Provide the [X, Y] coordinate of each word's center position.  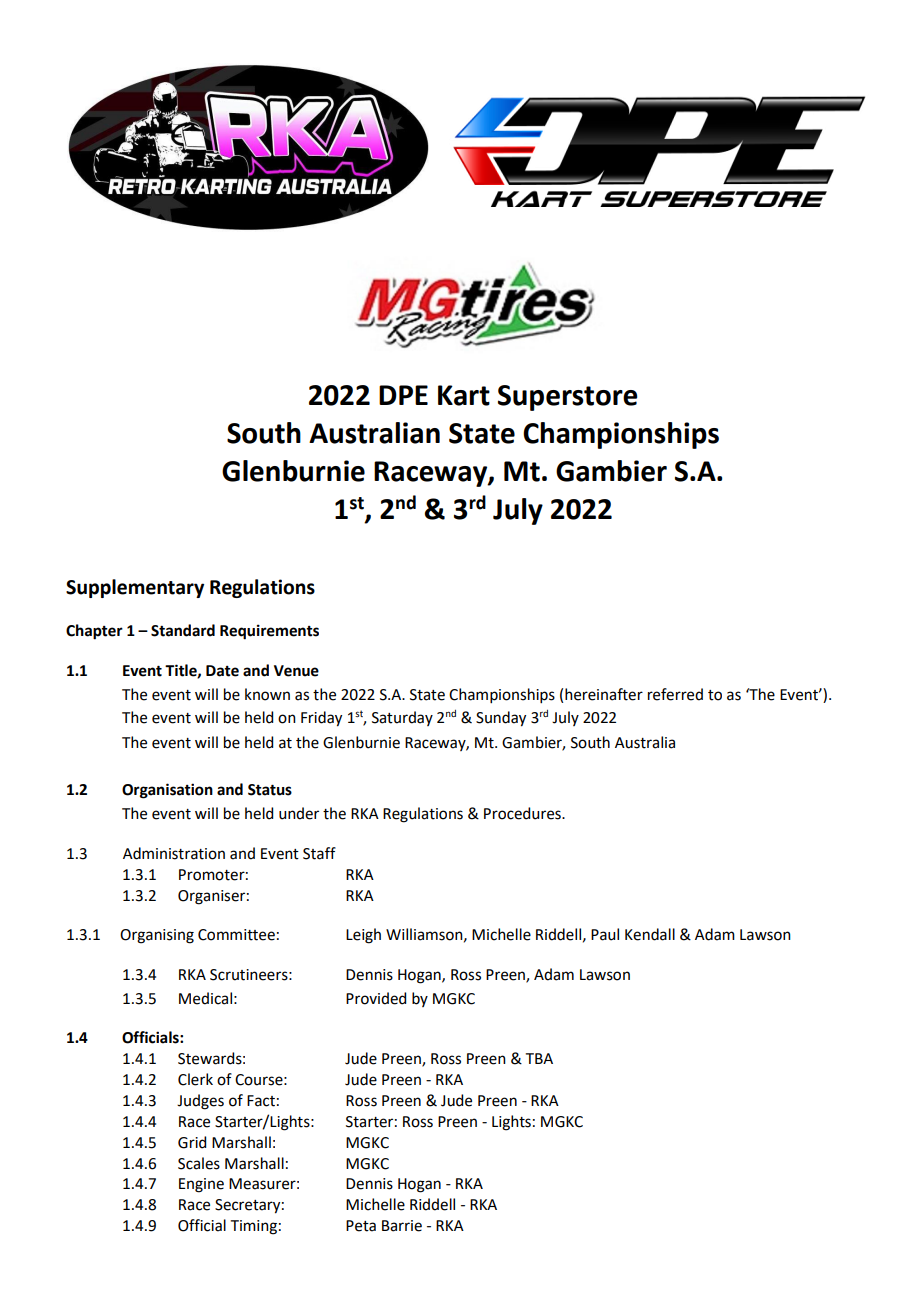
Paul [605, 934]
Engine [201, 1185]
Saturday [402, 718]
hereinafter [604, 694]
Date [222, 671]
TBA [539, 1058]
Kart [464, 395]
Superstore [568, 398]
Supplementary [135, 588]
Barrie [402, 1226]
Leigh [363, 936]
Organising [157, 936]
